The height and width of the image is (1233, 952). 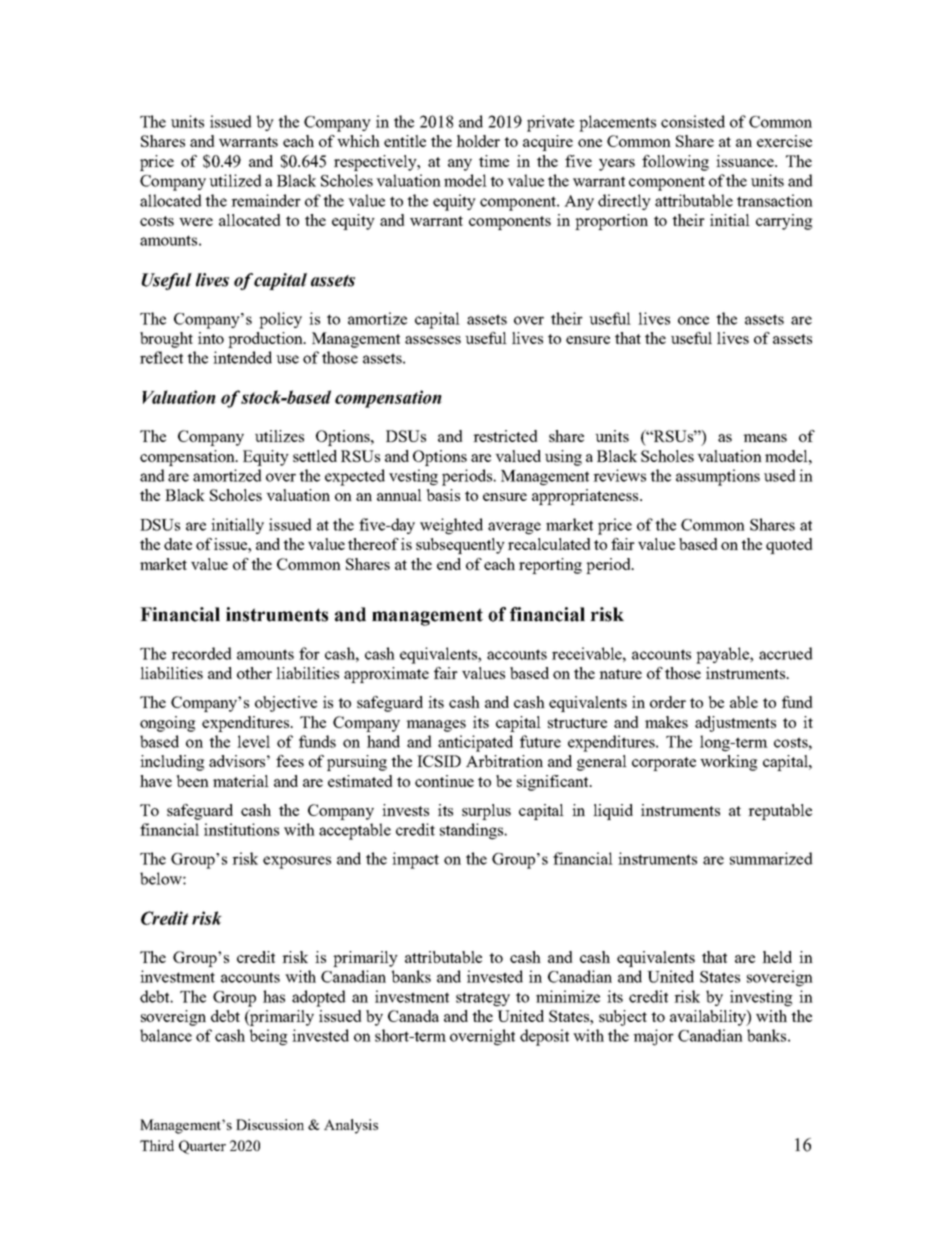 What do you see at coordinates (746, 161) in the image?
I see `issuance` at bounding box center [746, 161].
